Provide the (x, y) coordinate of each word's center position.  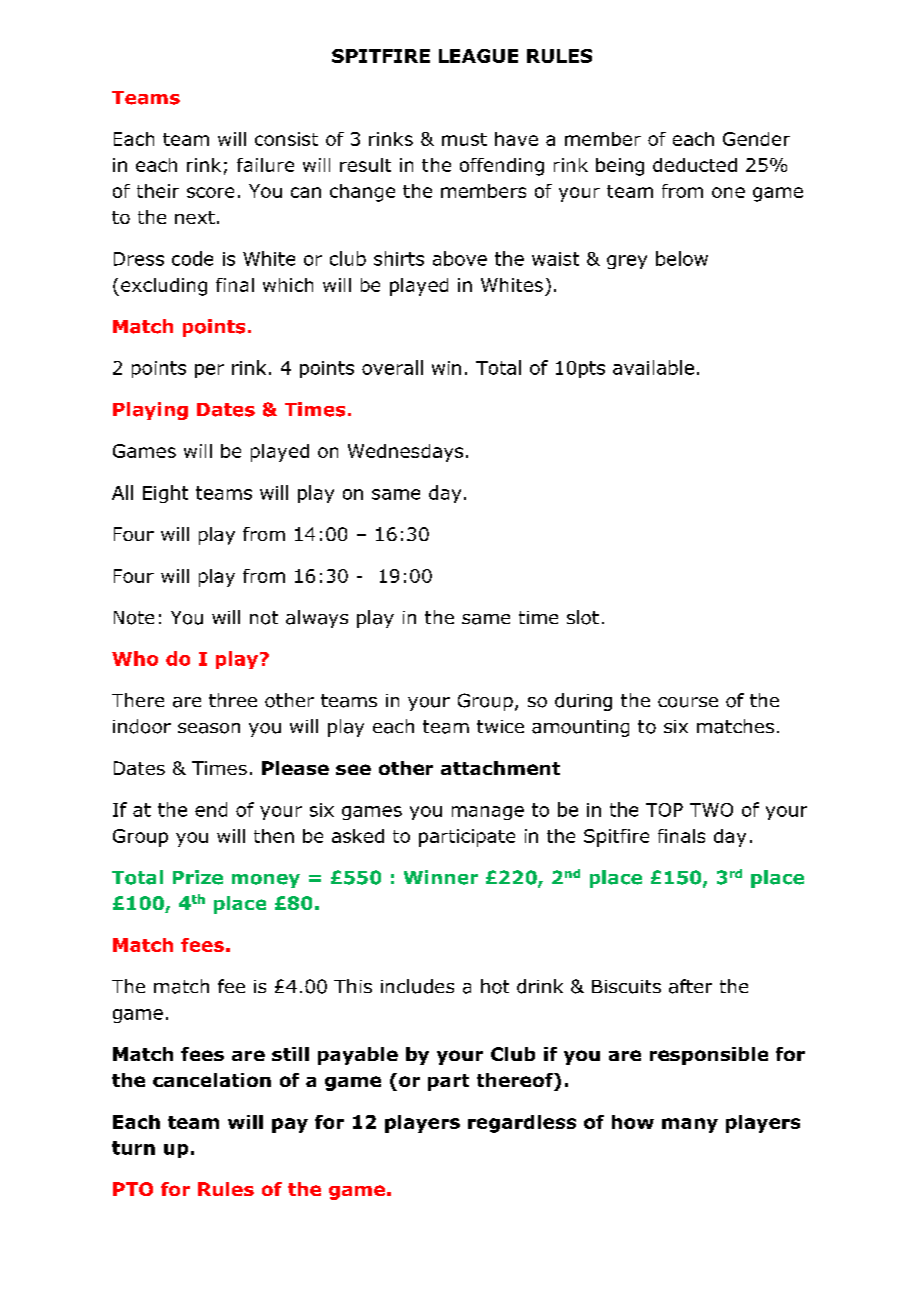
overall (392, 367)
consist (286, 139)
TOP (664, 810)
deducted (695, 165)
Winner (441, 877)
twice (500, 726)
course (688, 702)
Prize (198, 877)
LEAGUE (478, 56)
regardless (522, 1124)
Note (134, 618)
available (653, 367)
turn (133, 1148)
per (209, 371)
